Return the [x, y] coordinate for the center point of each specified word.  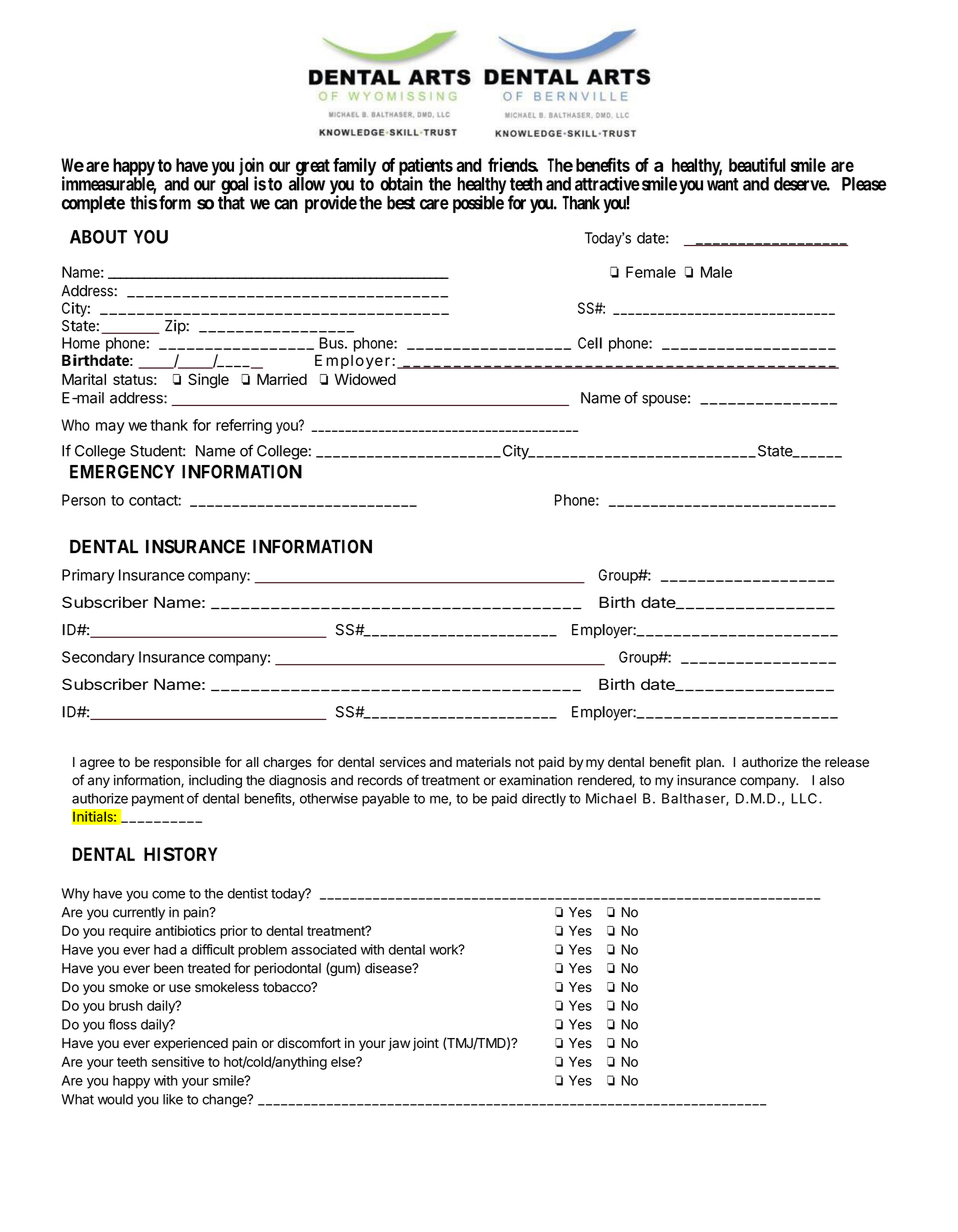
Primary [88, 576]
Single [208, 380]
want [723, 184]
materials [483, 762]
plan [709, 763]
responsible [187, 763]
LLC [804, 798]
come [168, 894]
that [231, 202]
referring [244, 426]
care [434, 204]
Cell [590, 343]
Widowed [365, 379]
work [444, 949]
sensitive [178, 1061]
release [847, 762]
